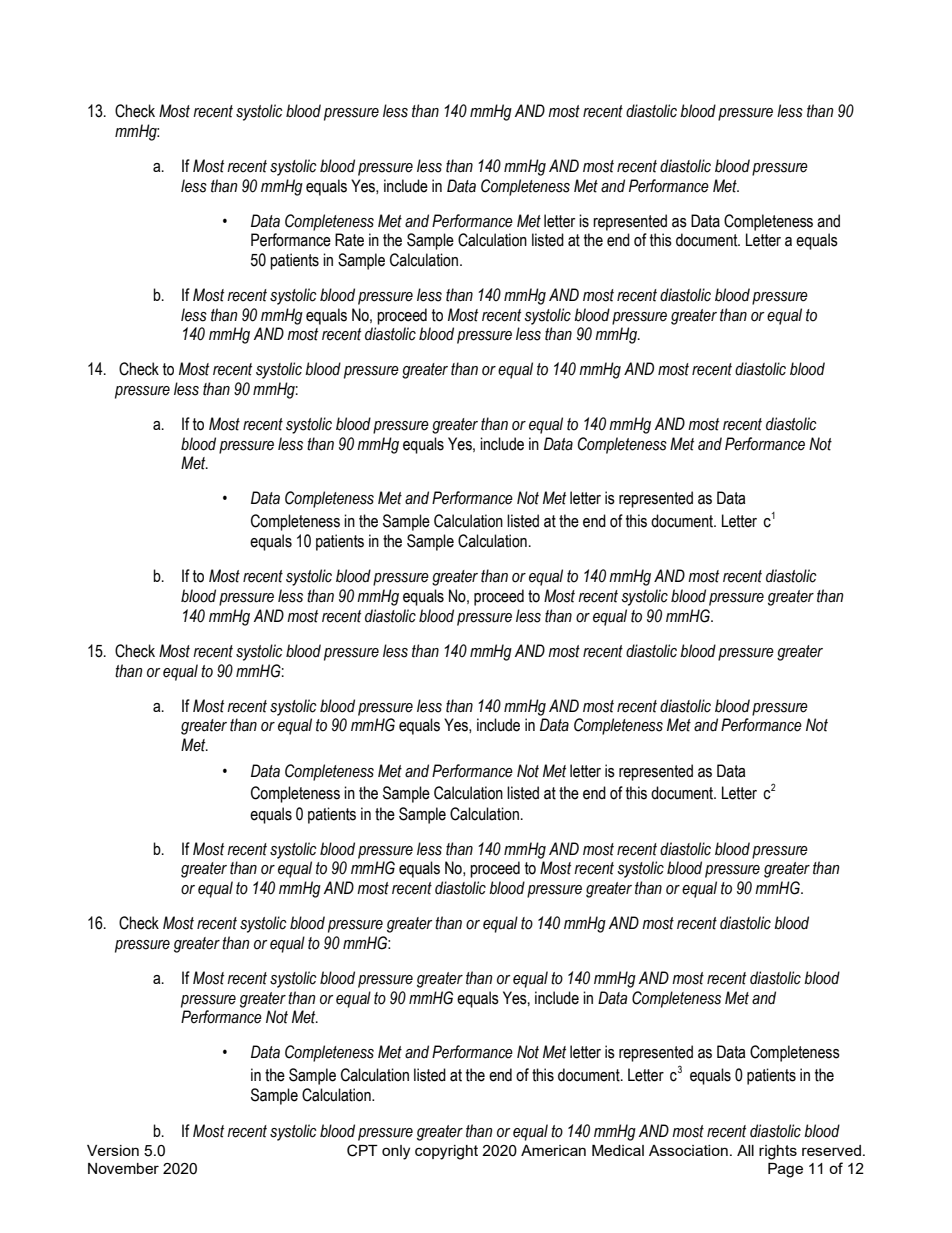 This image has width=952, height=1233. I want to click on copyright, so click(446, 1152).
